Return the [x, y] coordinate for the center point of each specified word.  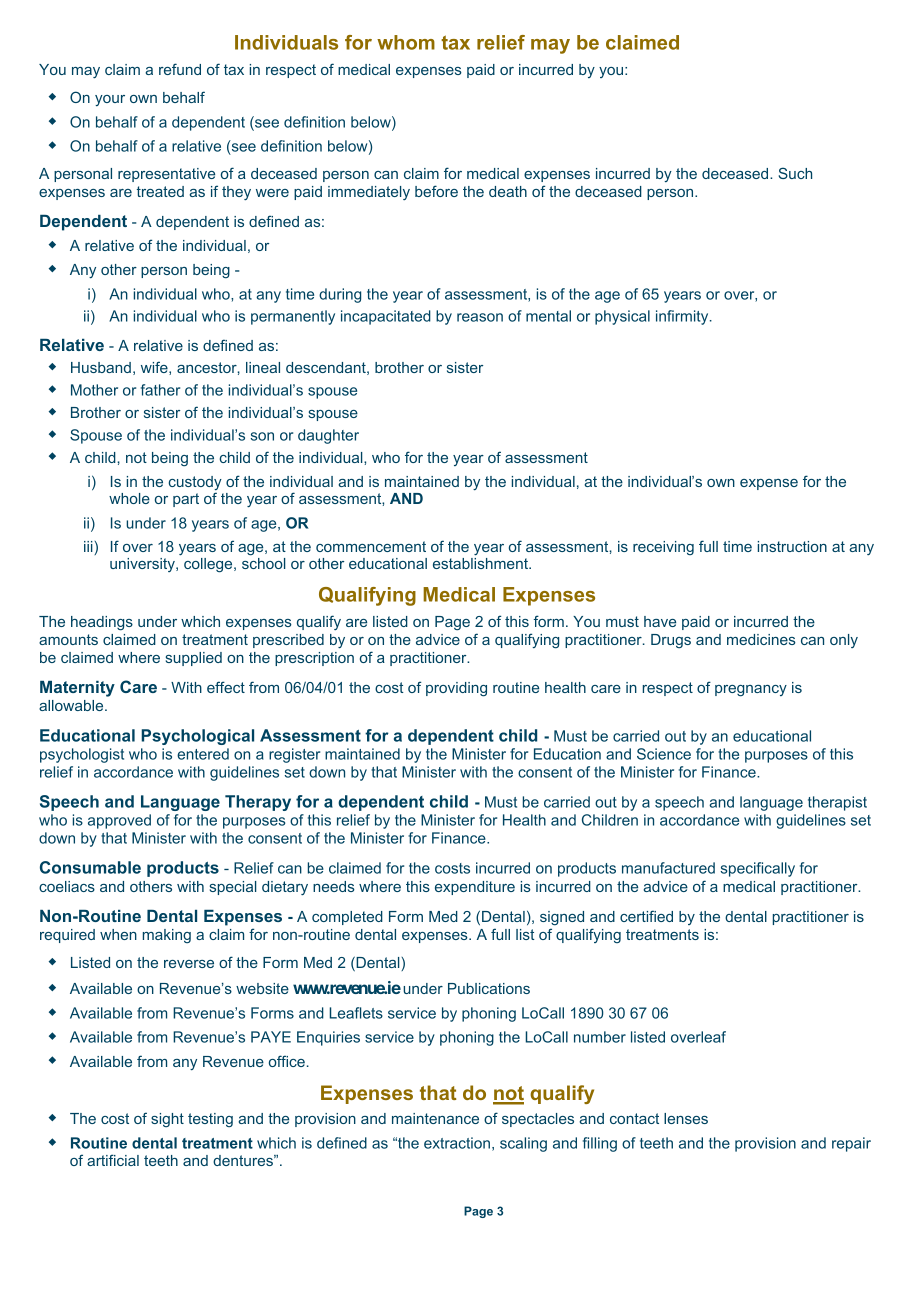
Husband [101, 367]
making [167, 936]
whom [406, 42]
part [186, 500]
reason [480, 317]
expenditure [475, 888]
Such [795, 173]
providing [456, 689]
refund [180, 69]
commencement [371, 546]
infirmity [683, 317]
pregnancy [751, 691]
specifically [758, 869]
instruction [792, 546]
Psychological [197, 737]
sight [167, 1120]
